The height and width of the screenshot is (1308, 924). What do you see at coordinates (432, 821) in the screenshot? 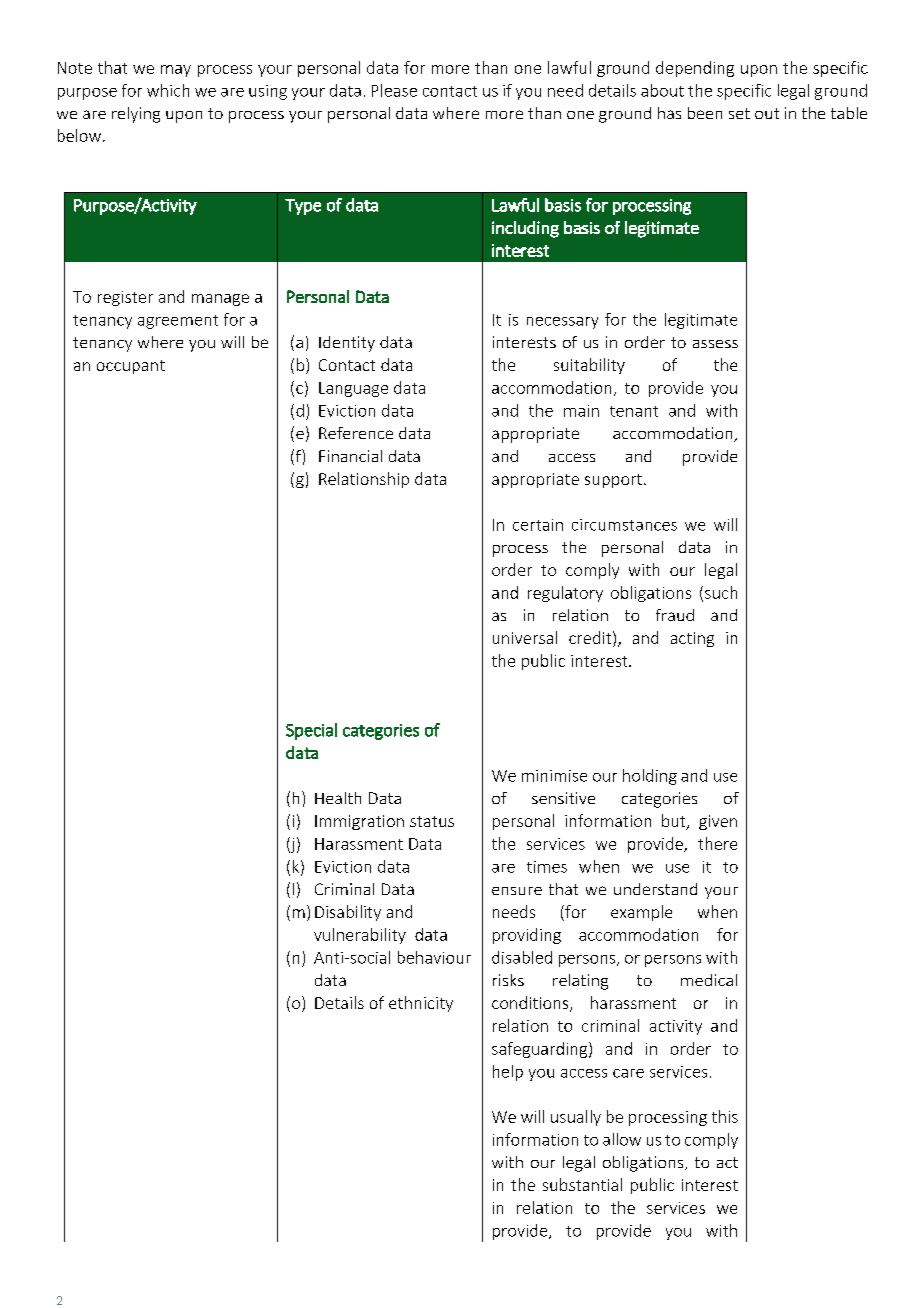
I see `status` at bounding box center [432, 821].
